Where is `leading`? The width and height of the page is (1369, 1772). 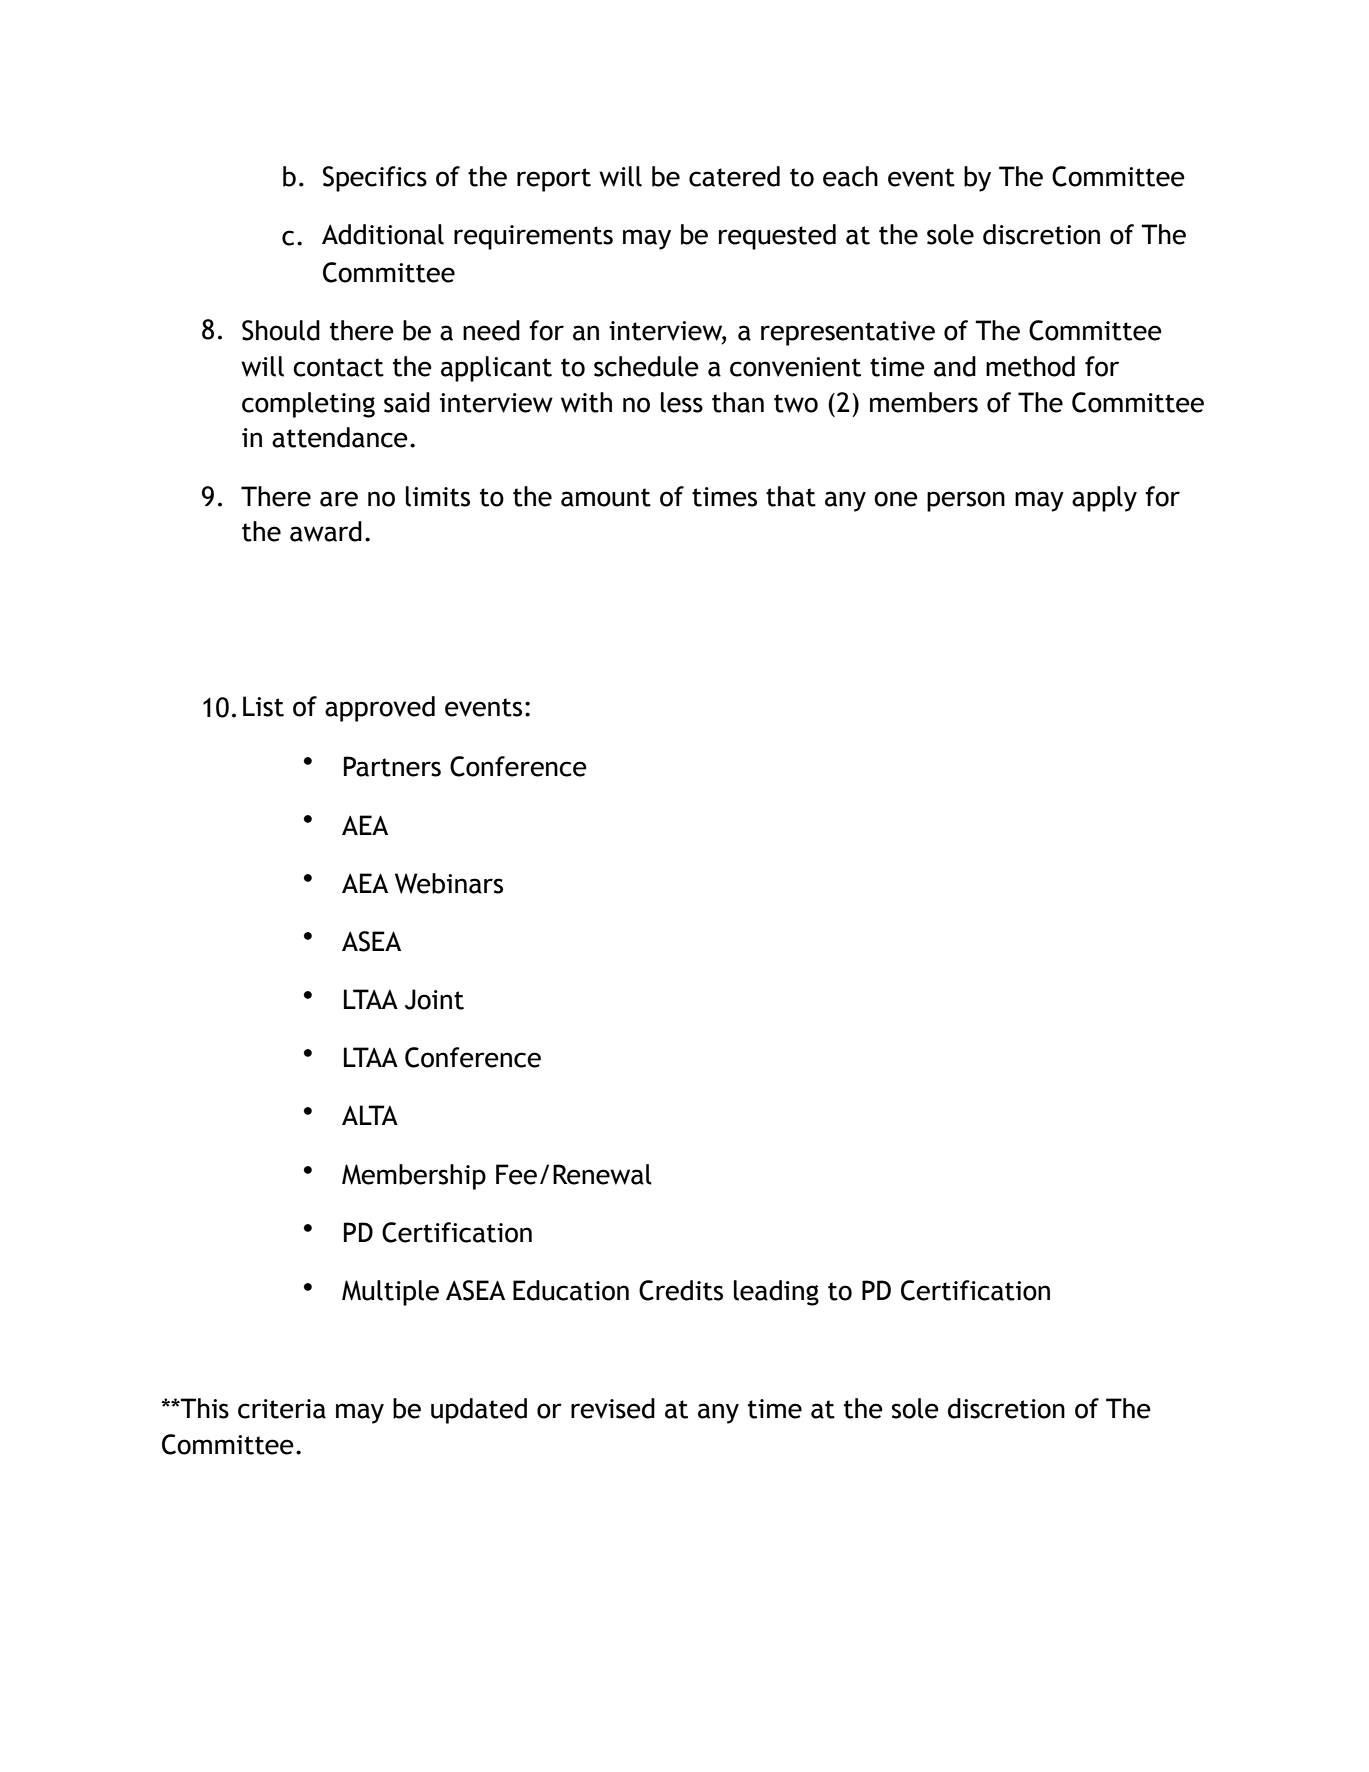 leading is located at coordinates (776, 1293).
